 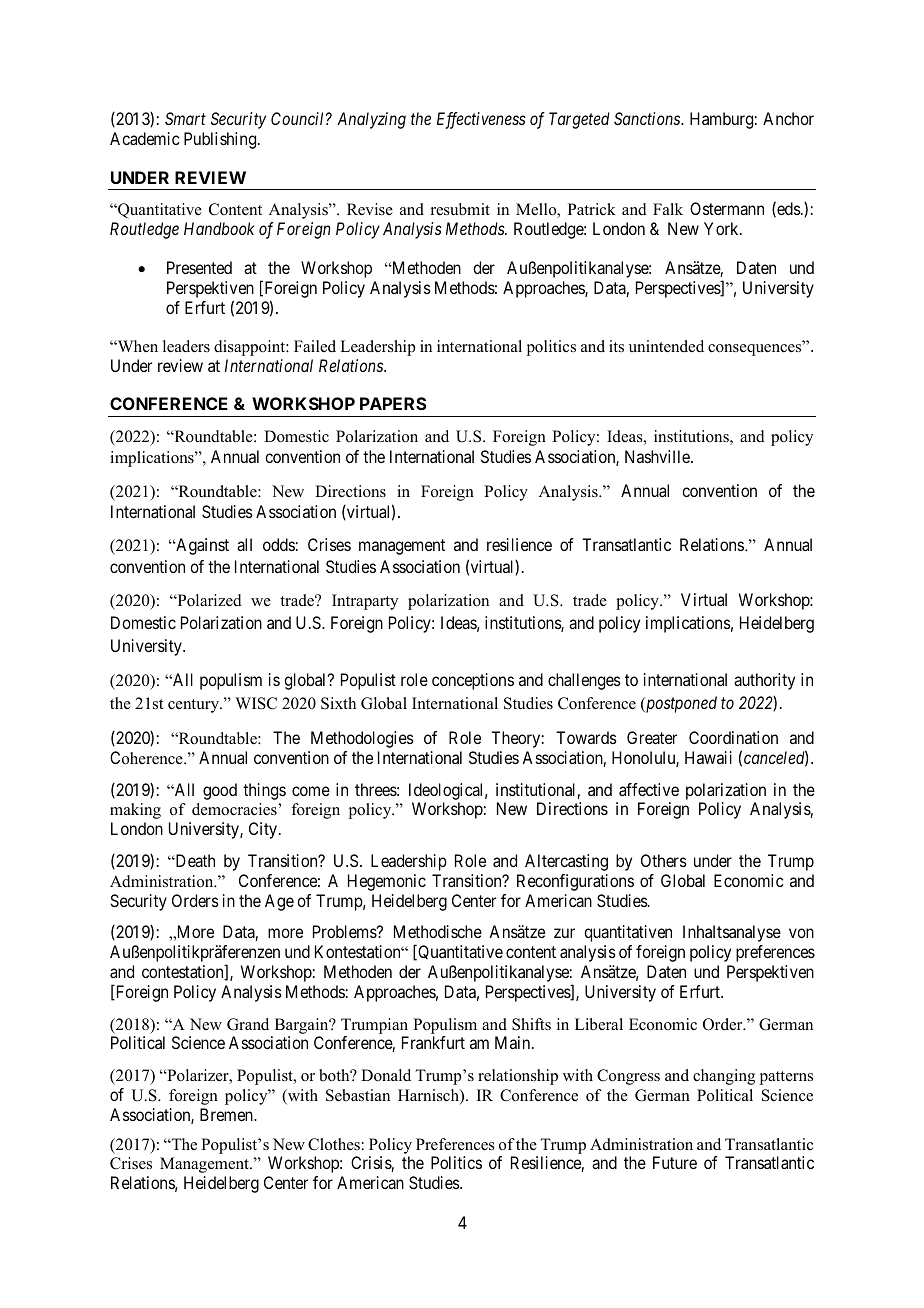 What do you see at coordinates (227, 1114) in the screenshot?
I see `Bremen` at bounding box center [227, 1114].
